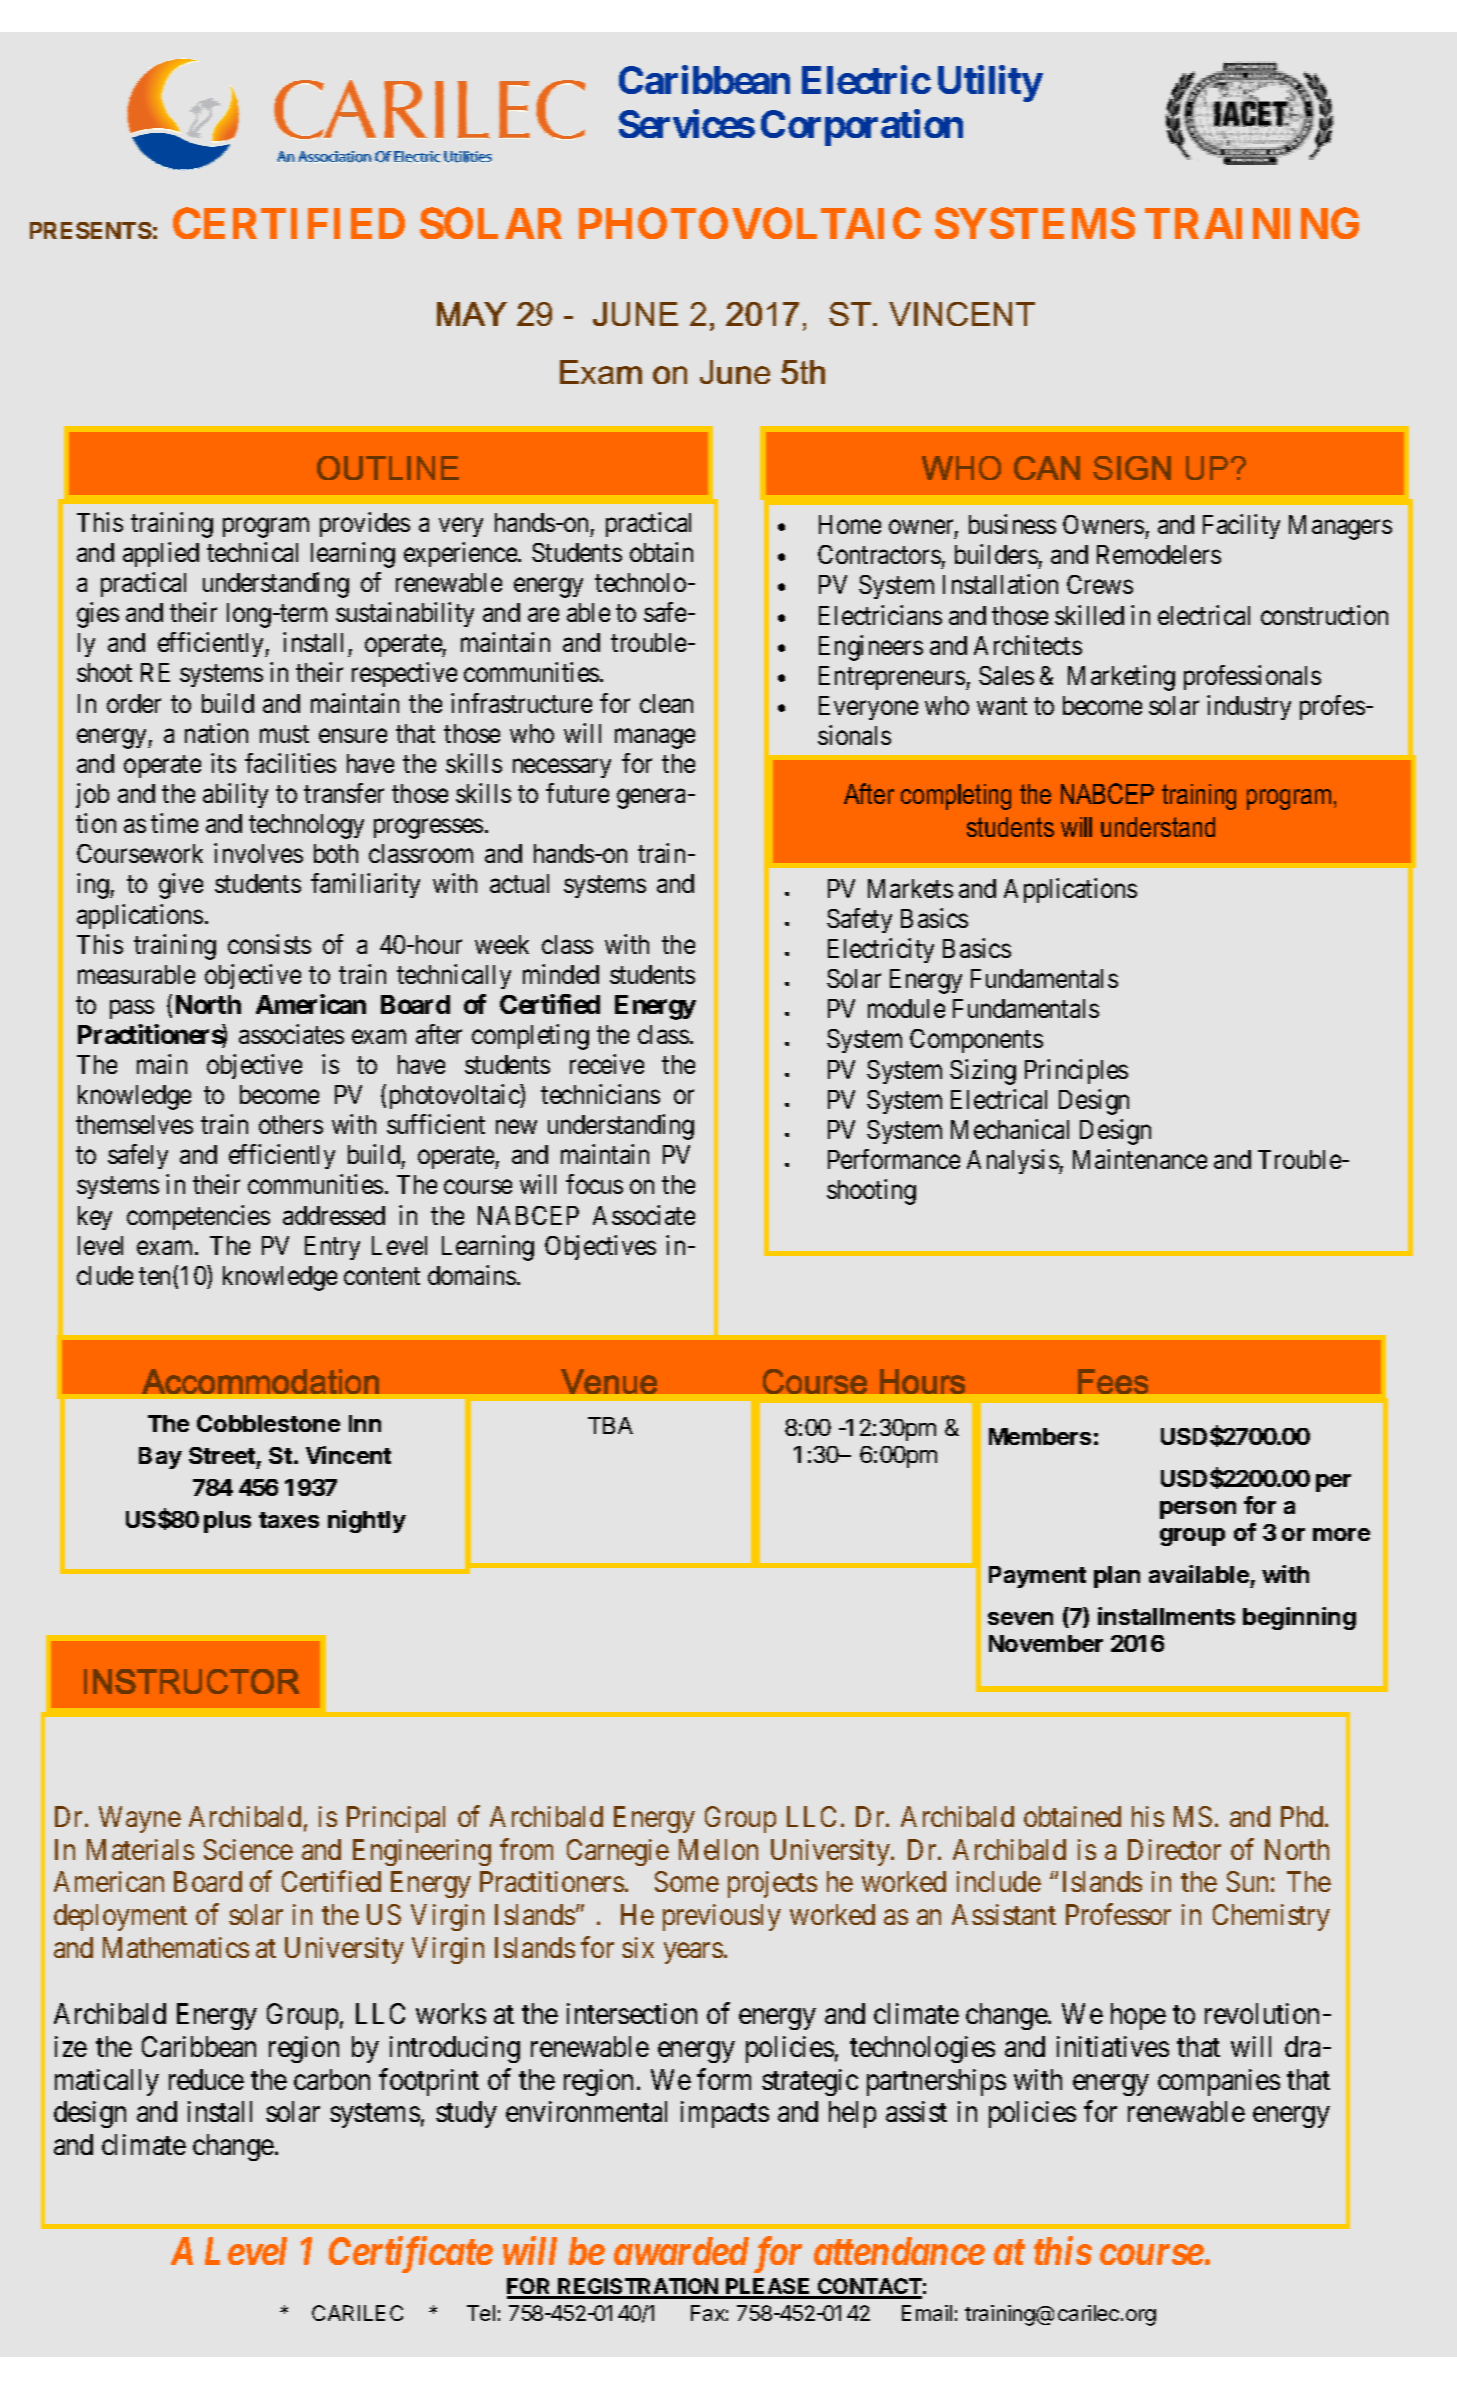  What do you see at coordinates (681, 2251) in the screenshot?
I see `awarded` at bounding box center [681, 2251].
